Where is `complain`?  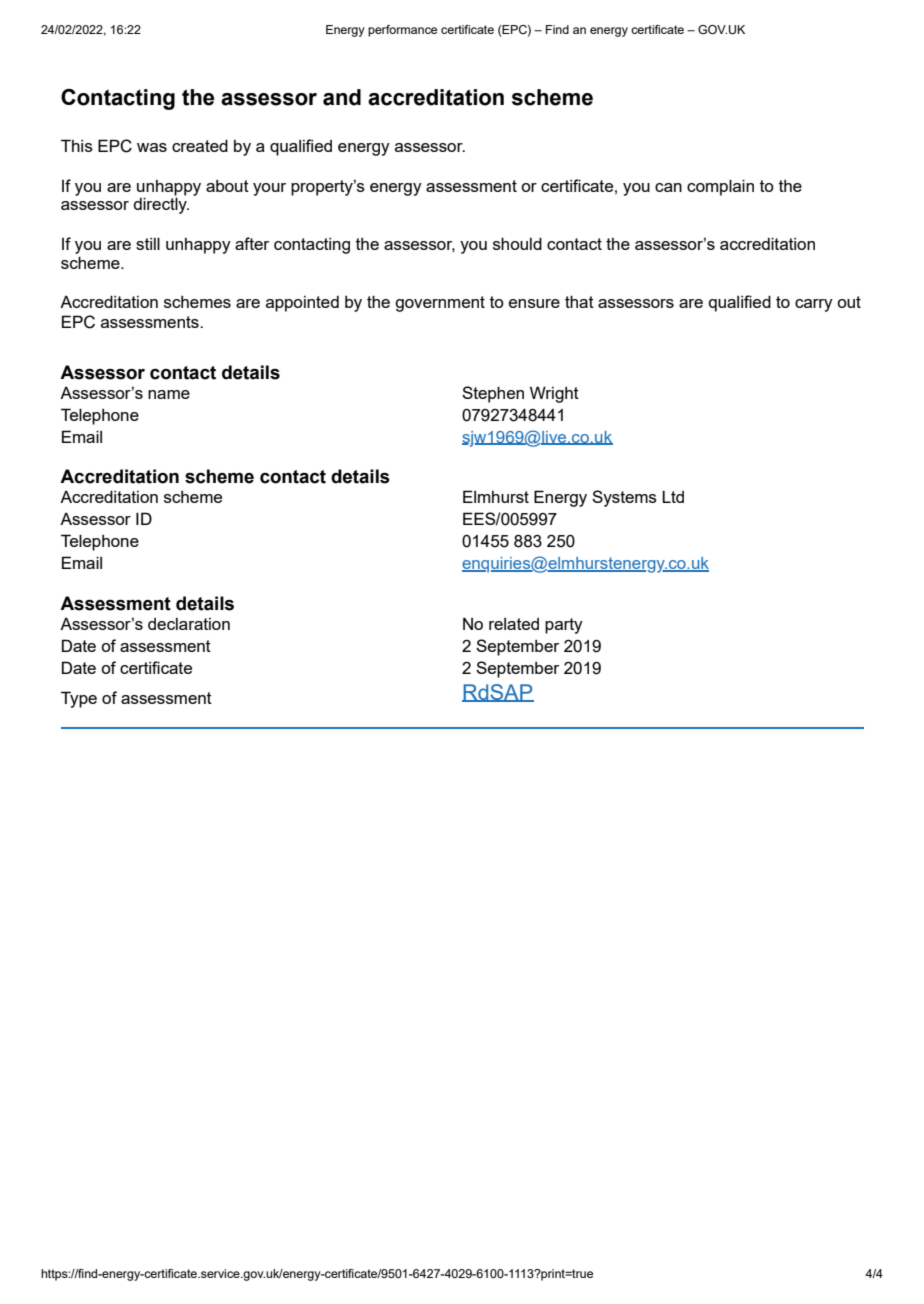 complain is located at coordinates (720, 187).
